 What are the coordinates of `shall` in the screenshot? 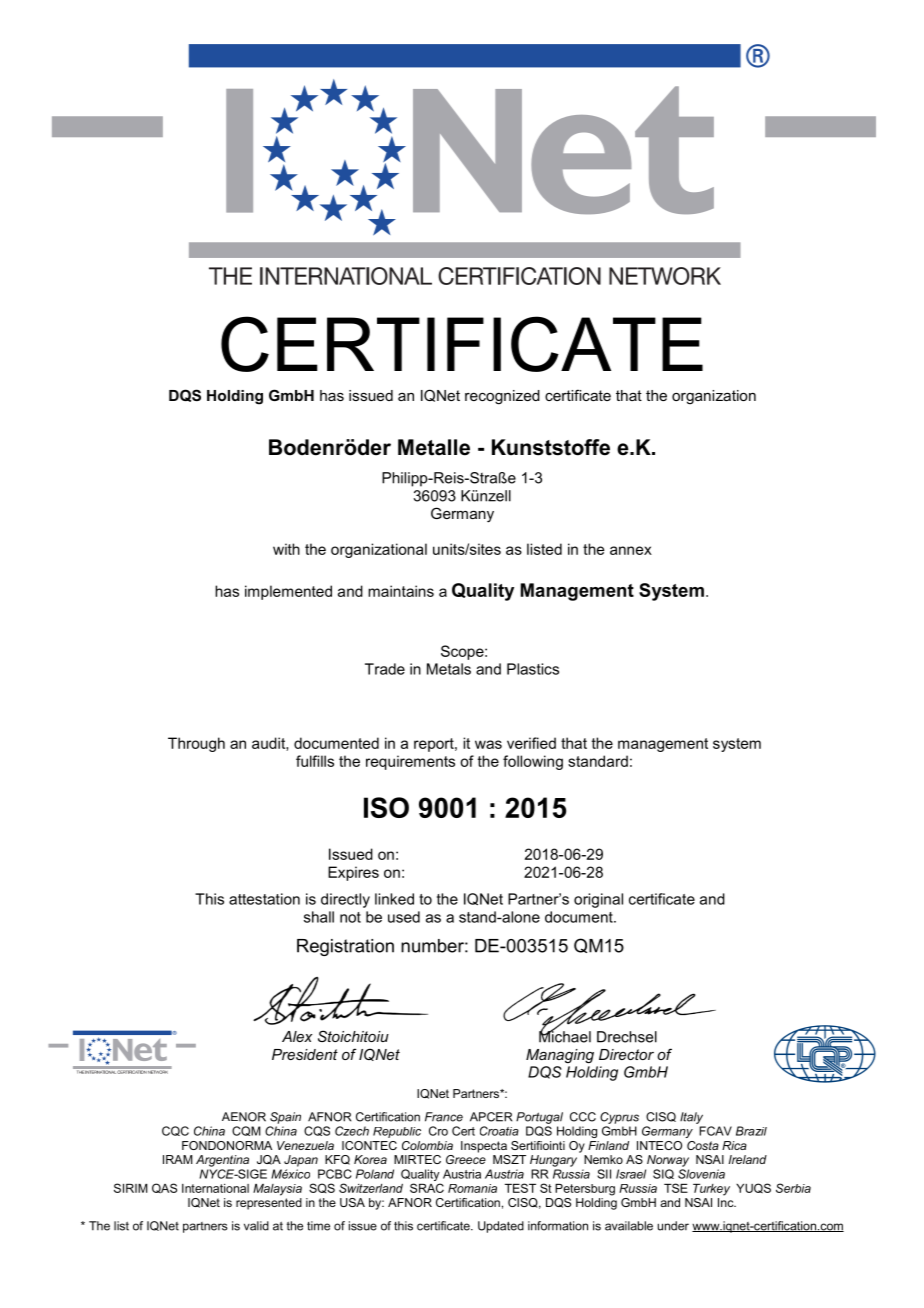 It's located at (319, 917).
